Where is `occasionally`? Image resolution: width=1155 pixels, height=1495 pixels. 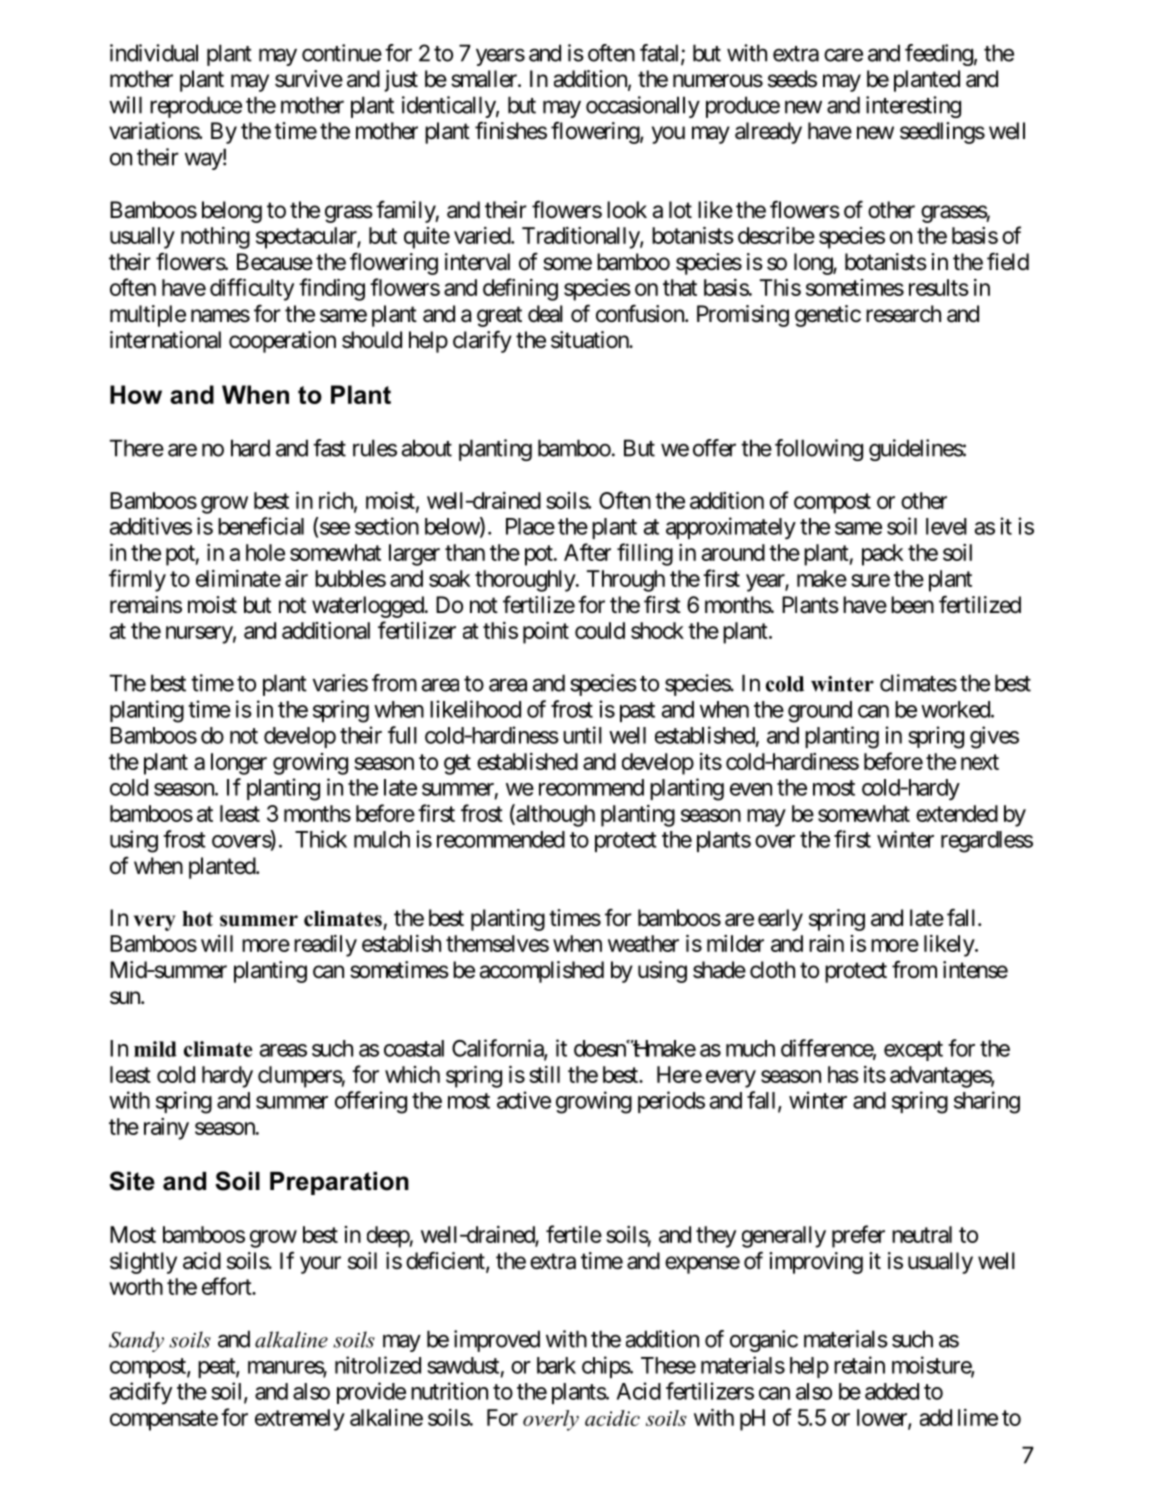
occasionally is located at coordinates (643, 107).
